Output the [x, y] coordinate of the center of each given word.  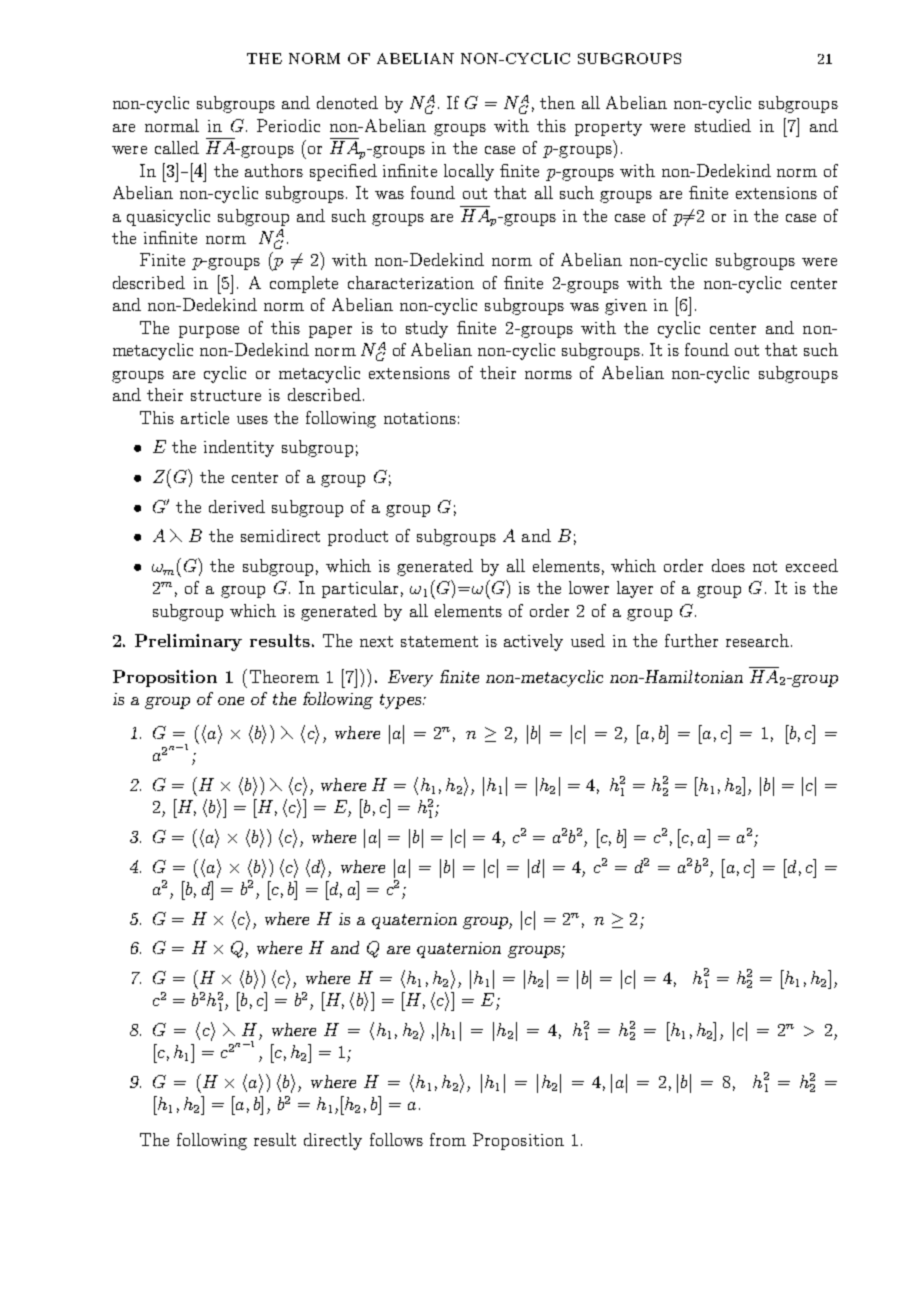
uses [252, 420]
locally [469, 172]
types [402, 701]
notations [420, 418]
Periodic [288, 125]
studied [723, 125]
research [757, 640]
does [728, 565]
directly [333, 1141]
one [231, 701]
